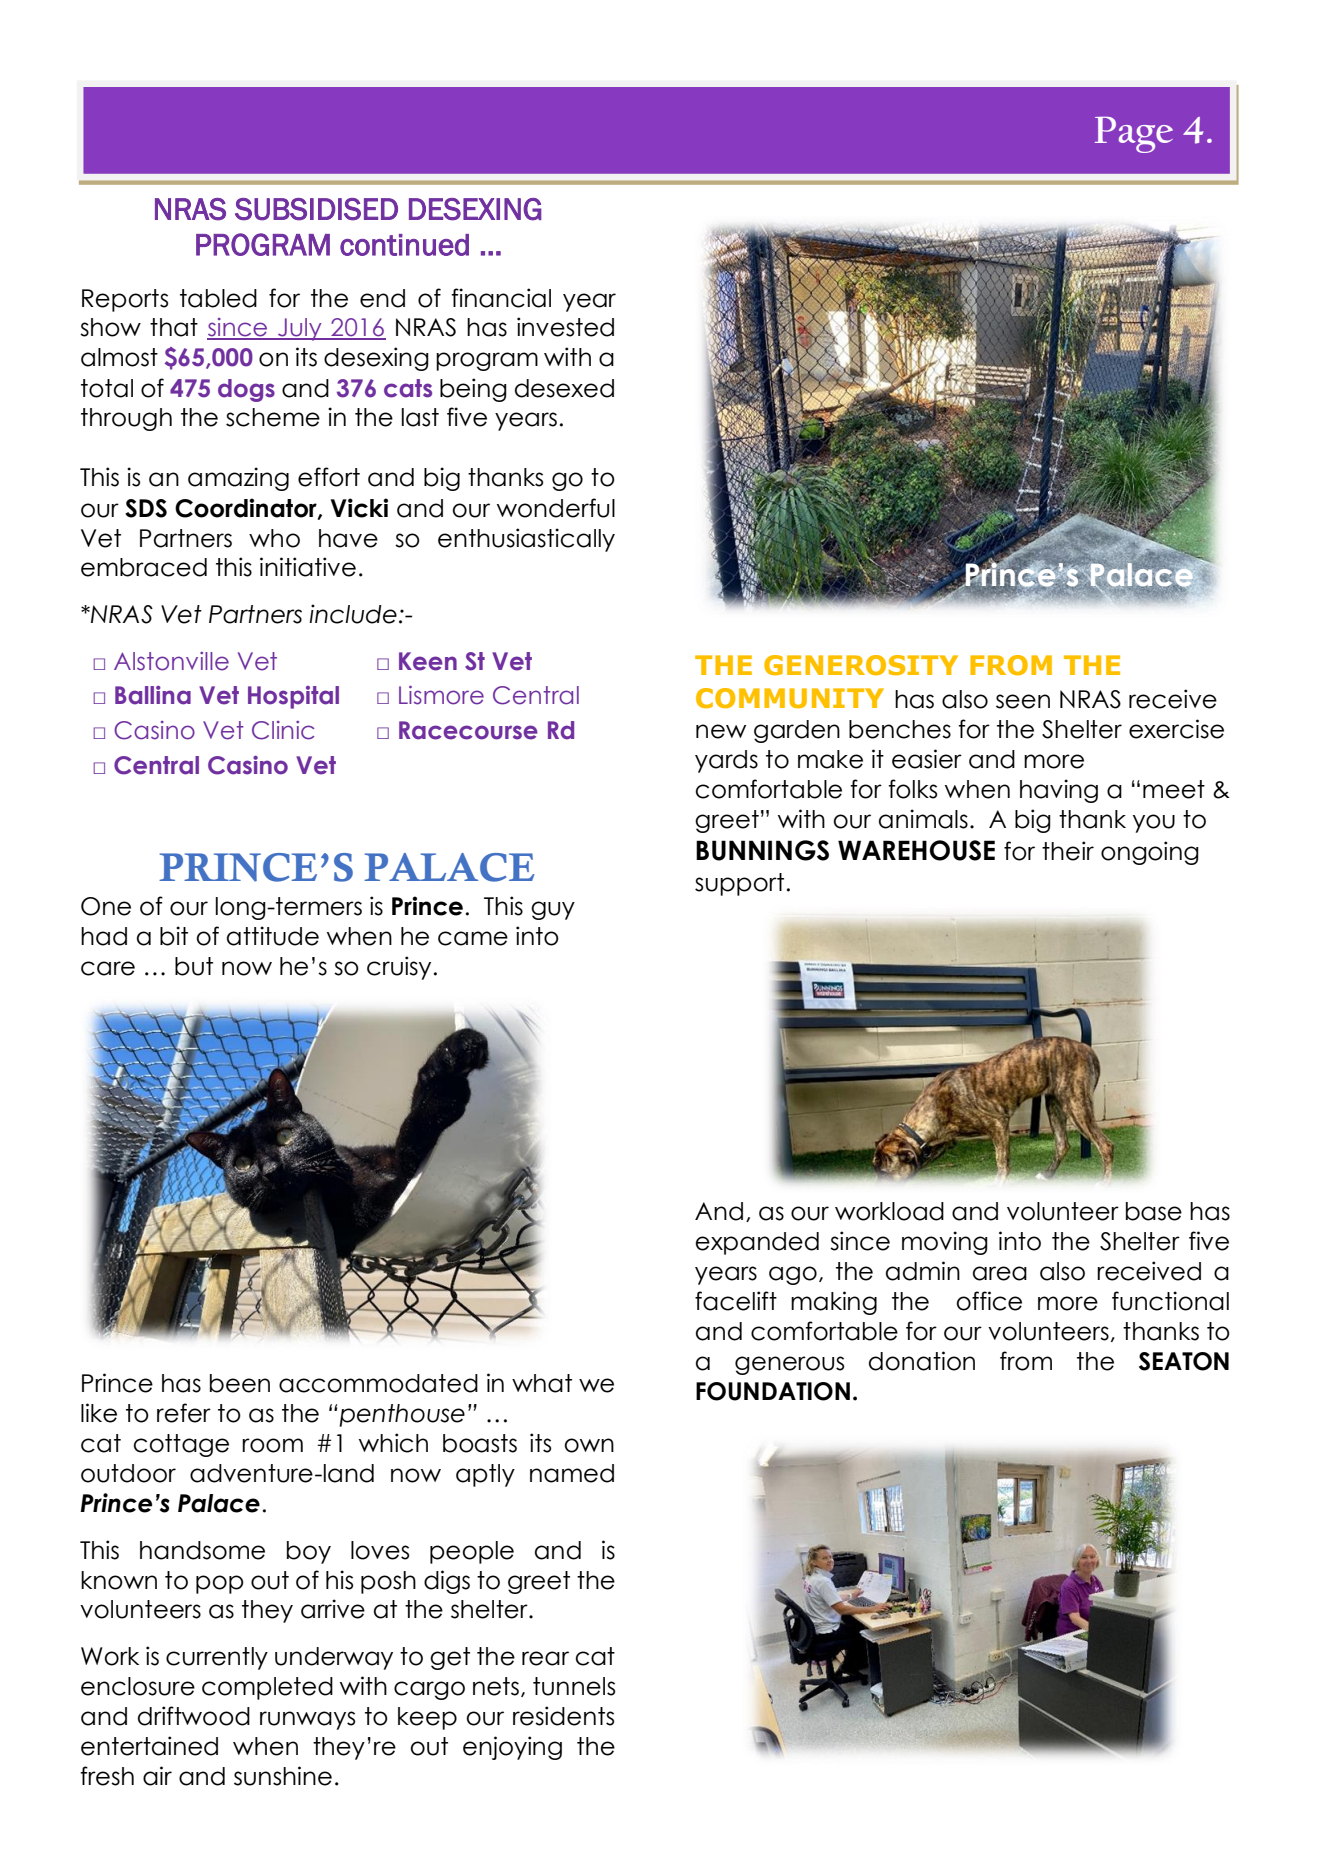 Image resolution: width=1325 pixels, height=1873 pixels. Describe the element at coordinates (1068, 851) in the screenshot. I see `their` at that location.
